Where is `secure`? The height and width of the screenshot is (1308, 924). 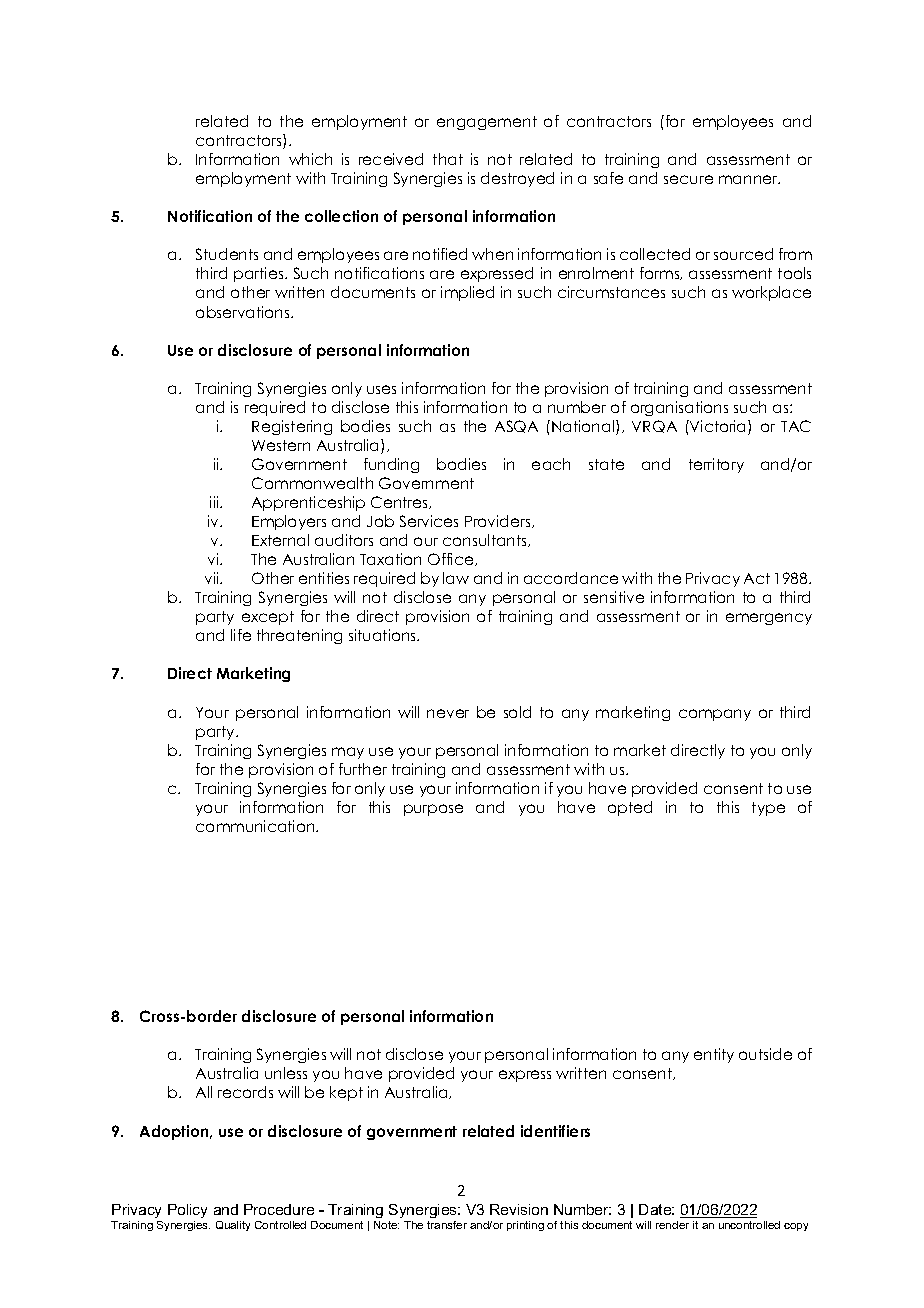 secure is located at coordinates (688, 179).
